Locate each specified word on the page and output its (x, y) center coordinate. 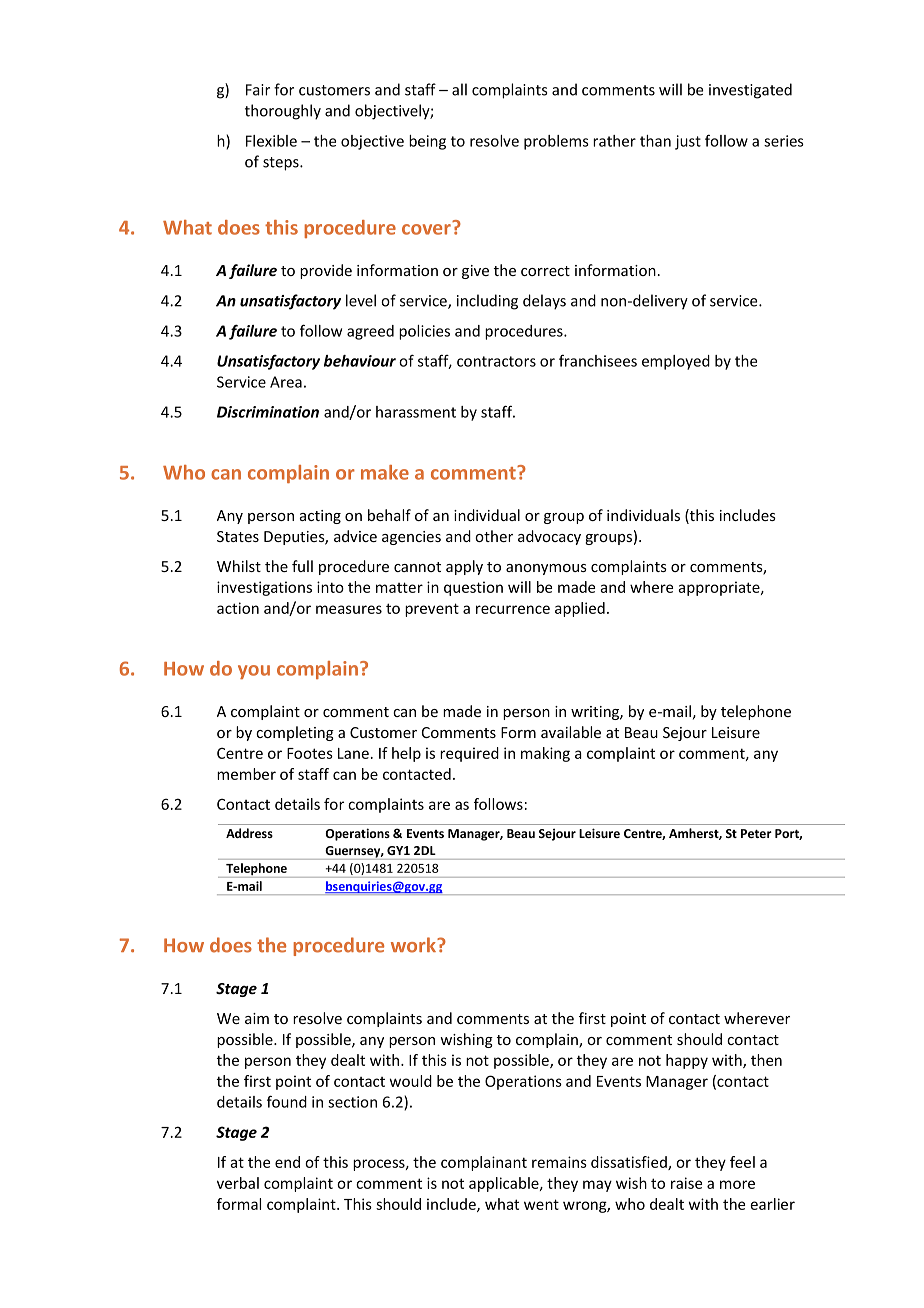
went (541, 1204)
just (688, 142)
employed (676, 362)
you (254, 672)
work (415, 945)
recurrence (513, 609)
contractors (496, 361)
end (287, 1162)
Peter (756, 833)
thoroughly (283, 112)
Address (249, 833)
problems (556, 142)
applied (580, 609)
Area (286, 382)
